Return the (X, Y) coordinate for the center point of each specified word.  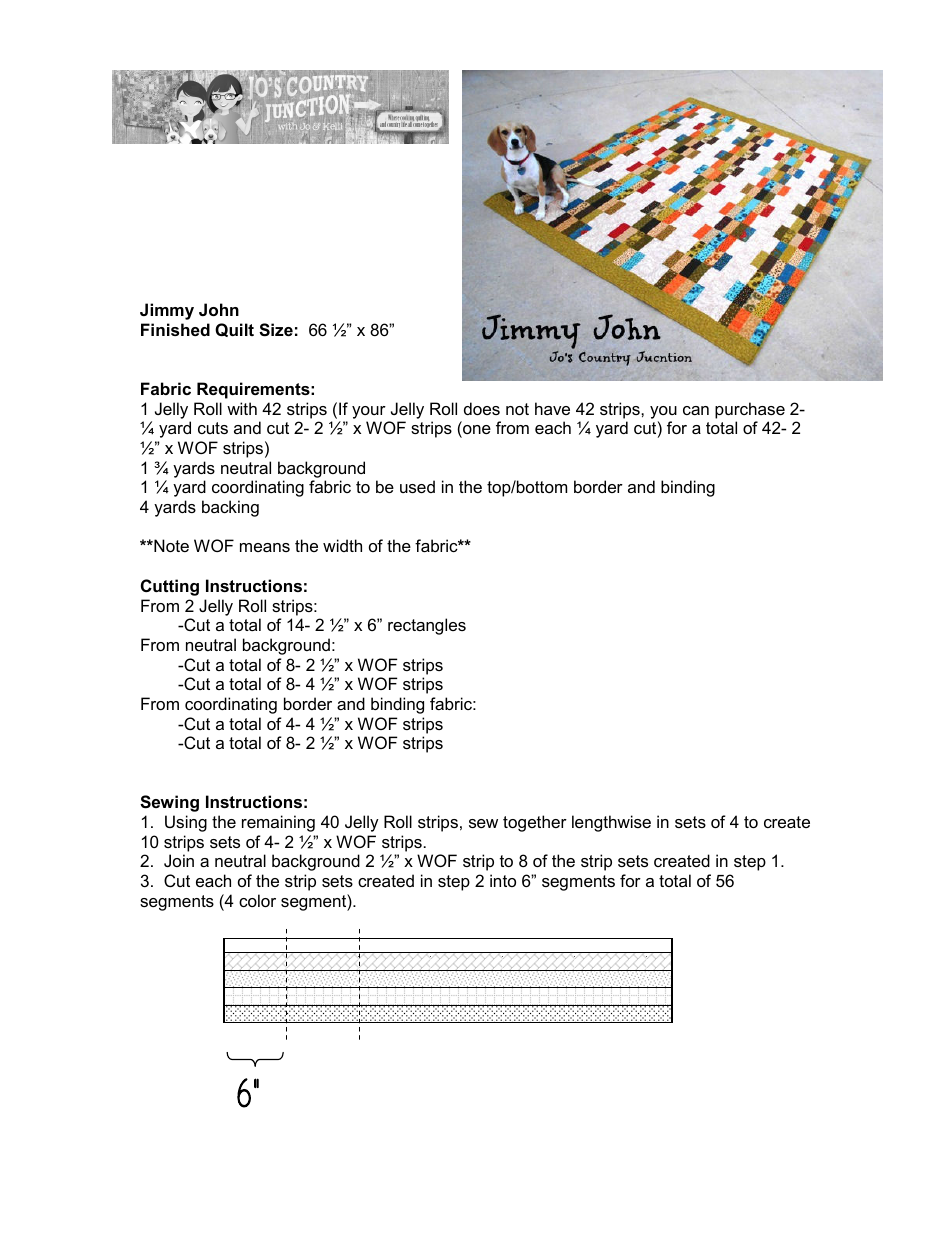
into (503, 880)
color (257, 900)
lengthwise (611, 823)
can (696, 410)
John (219, 309)
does (482, 408)
